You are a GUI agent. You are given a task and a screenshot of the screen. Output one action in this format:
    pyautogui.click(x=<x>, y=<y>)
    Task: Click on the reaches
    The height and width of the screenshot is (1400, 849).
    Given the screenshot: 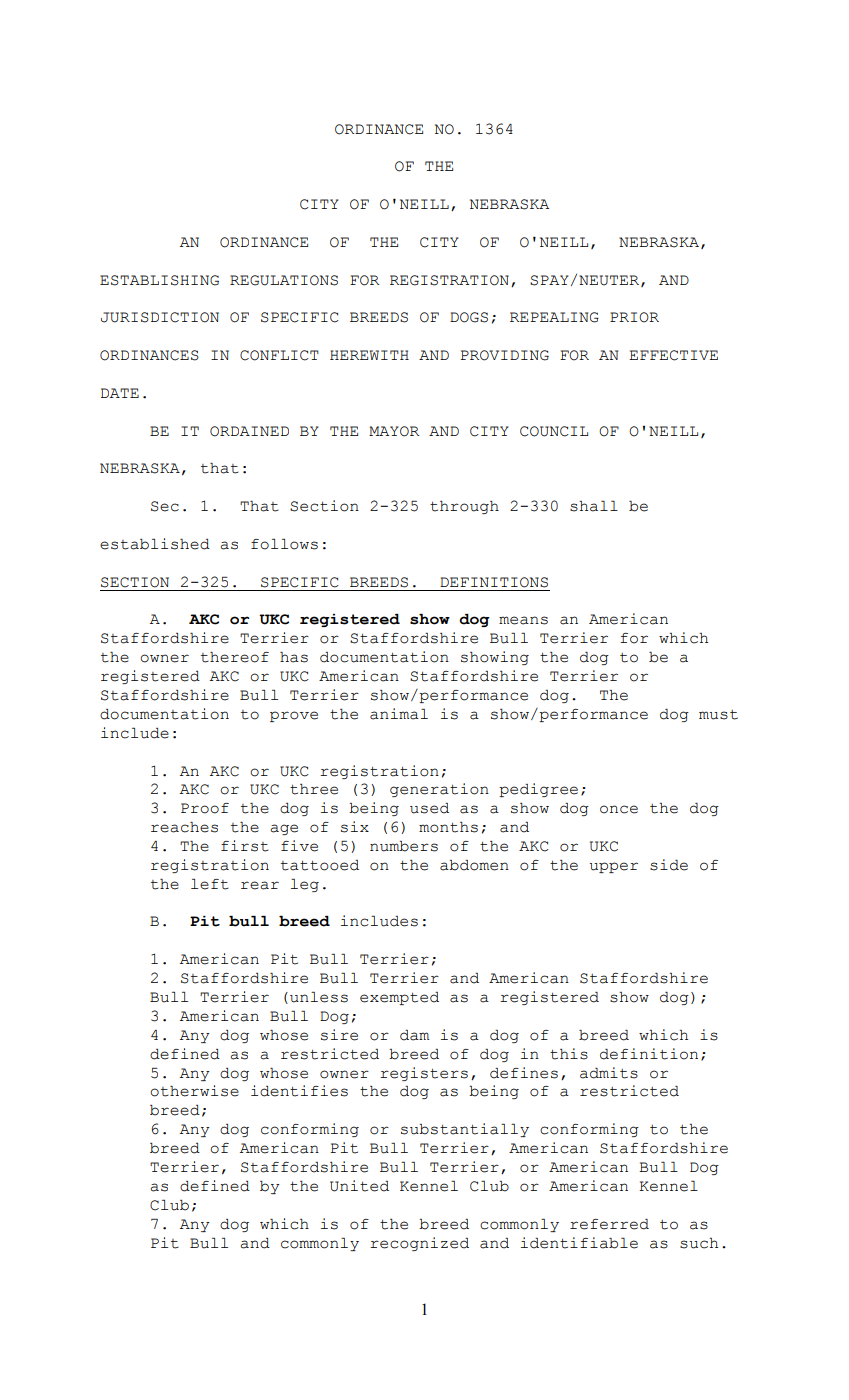 What is the action you would take?
    pyautogui.click(x=184, y=827)
